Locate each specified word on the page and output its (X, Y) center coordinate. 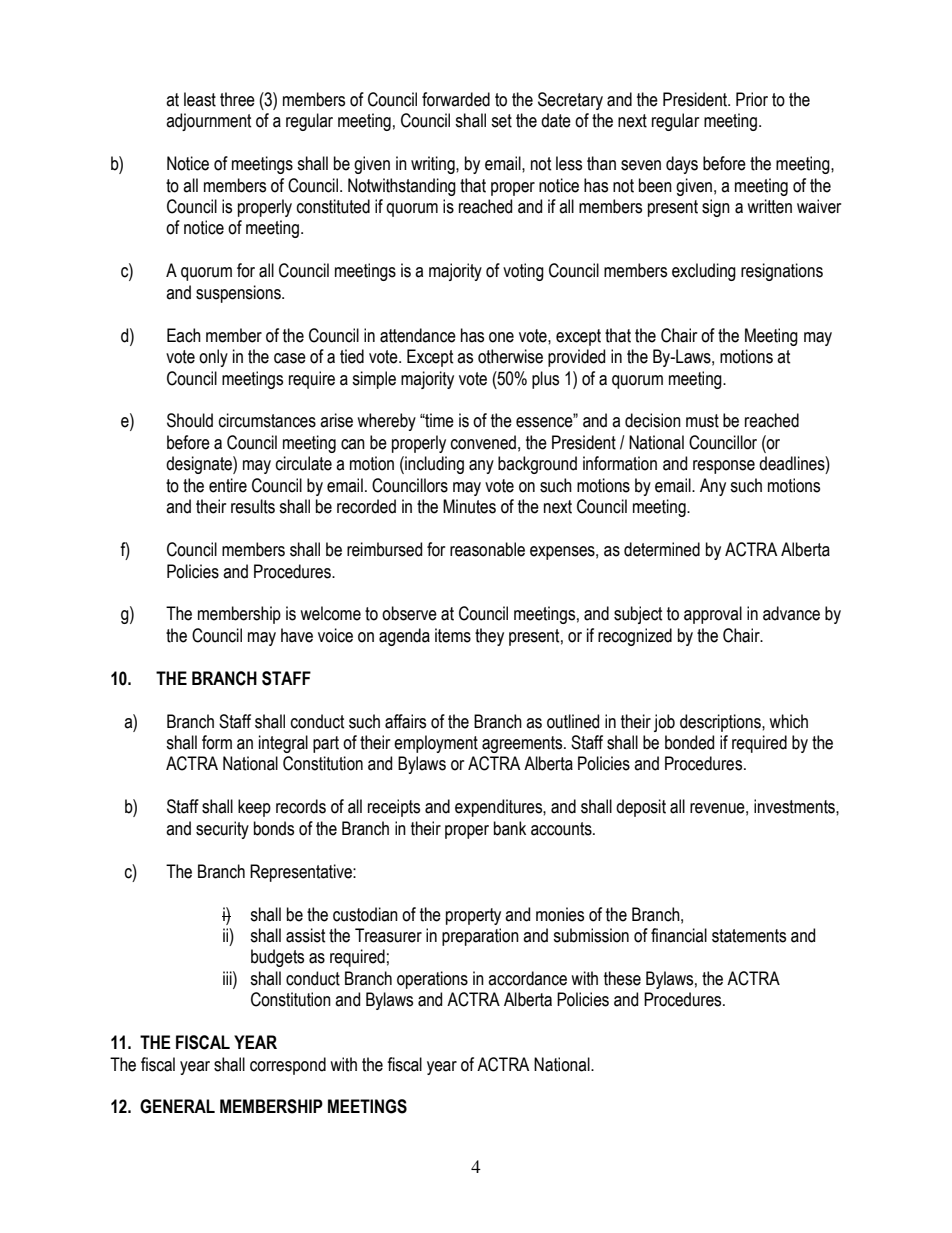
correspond (288, 1066)
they (489, 637)
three (237, 99)
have (297, 635)
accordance (527, 978)
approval (713, 615)
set (501, 121)
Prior (752, 99)
